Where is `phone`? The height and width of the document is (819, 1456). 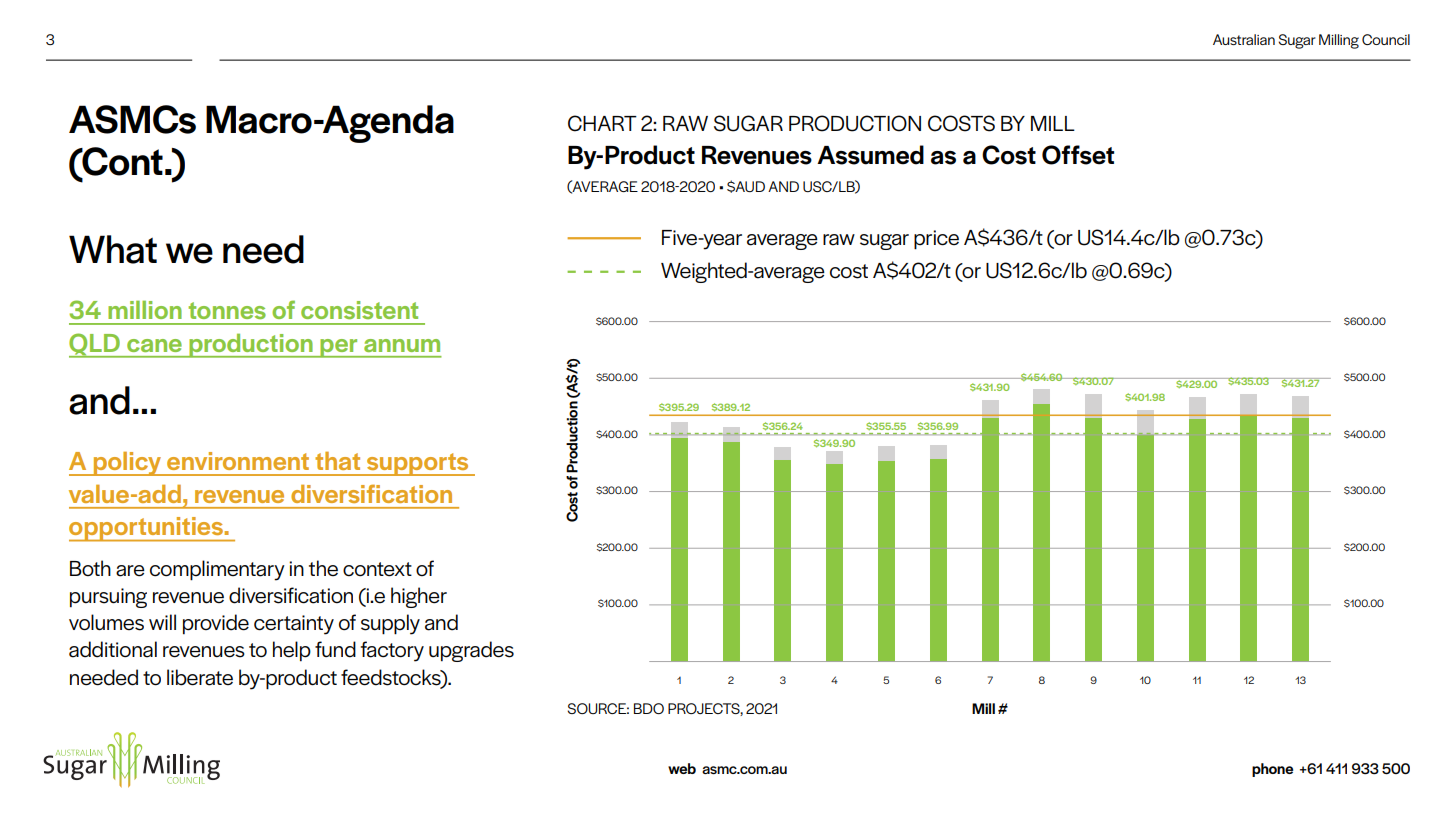
phone is located at coordinates (1272, 770).
